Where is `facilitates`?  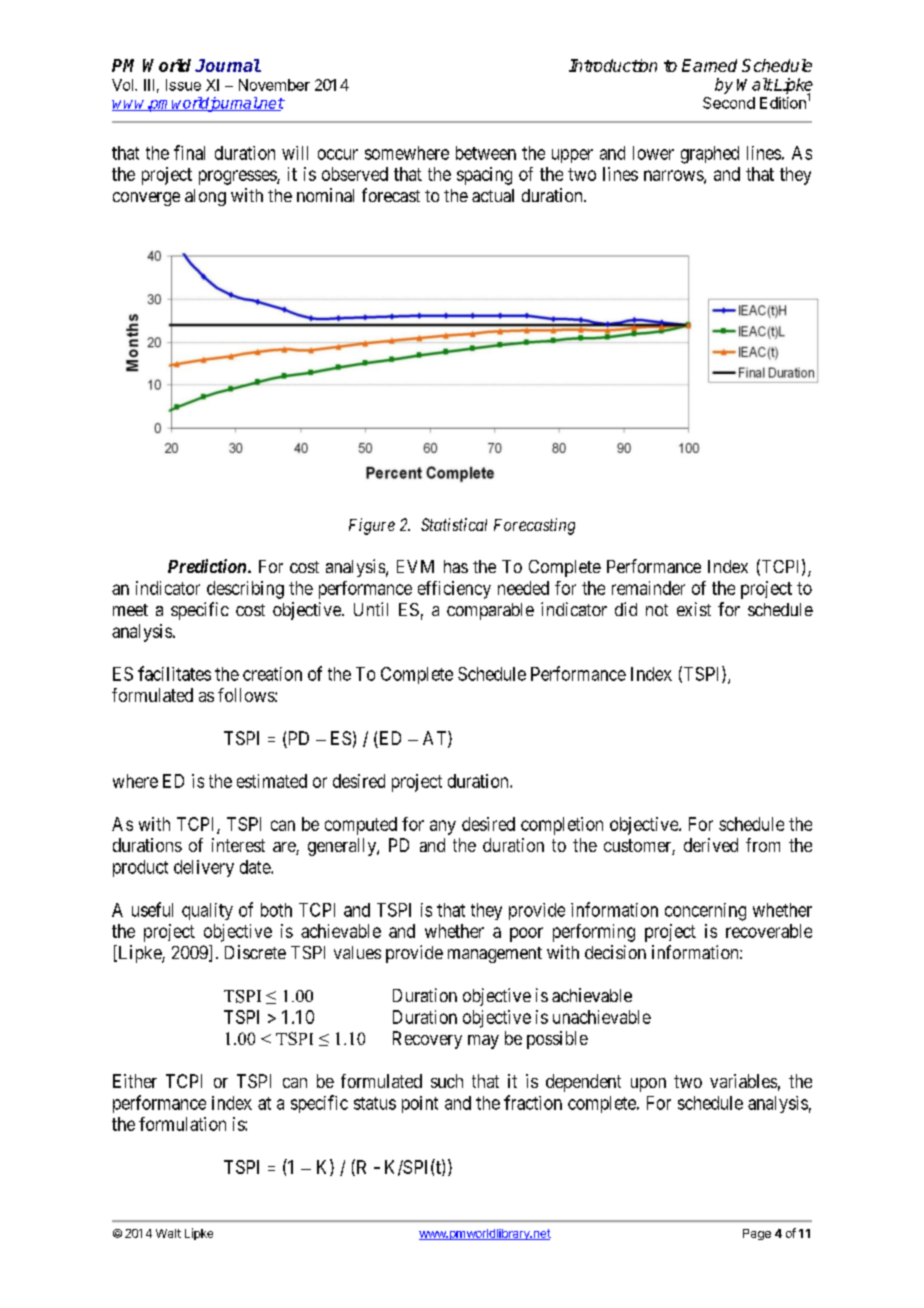 facilitates is located at coordinates (174, 673).
